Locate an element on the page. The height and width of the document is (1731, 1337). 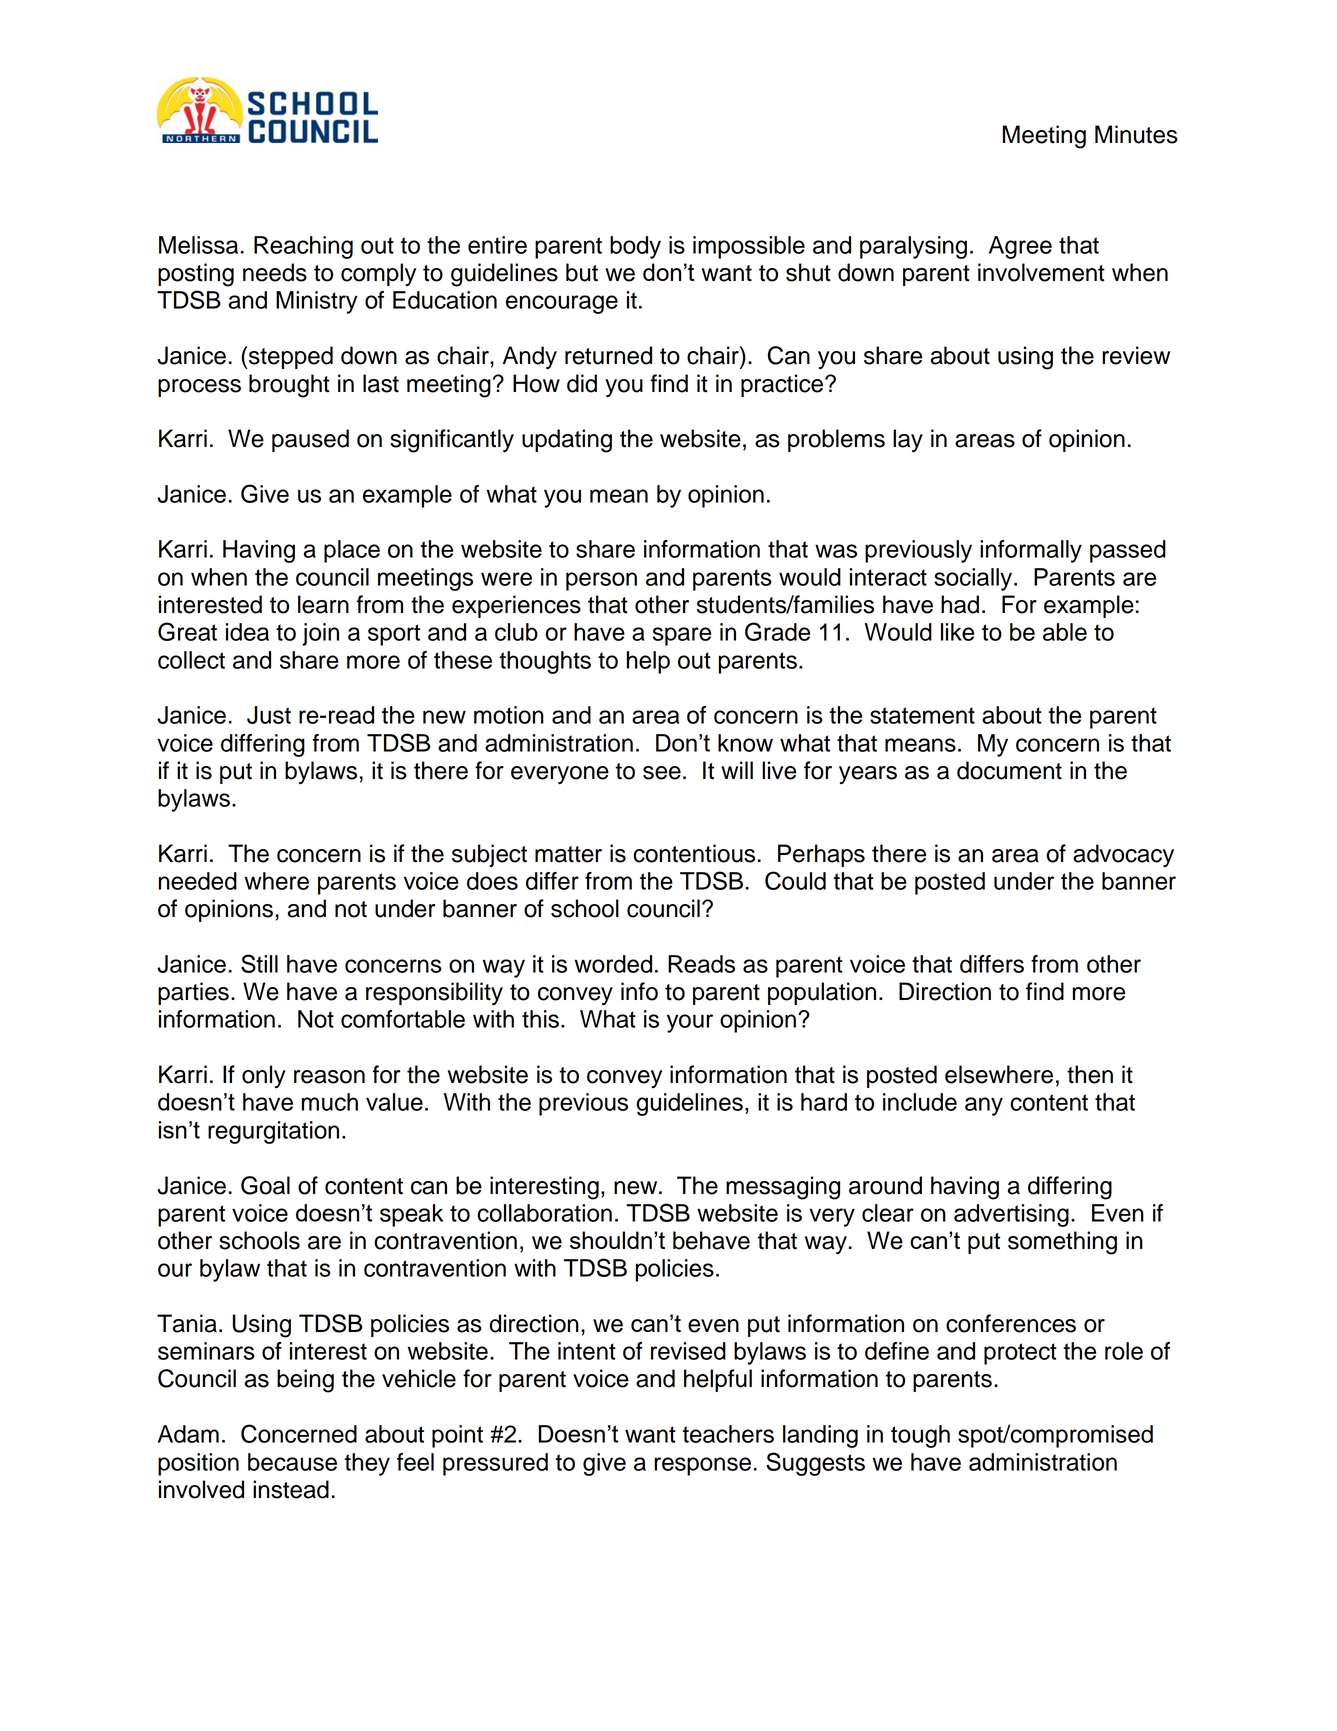
learn is located at coordinates (323, 604).
